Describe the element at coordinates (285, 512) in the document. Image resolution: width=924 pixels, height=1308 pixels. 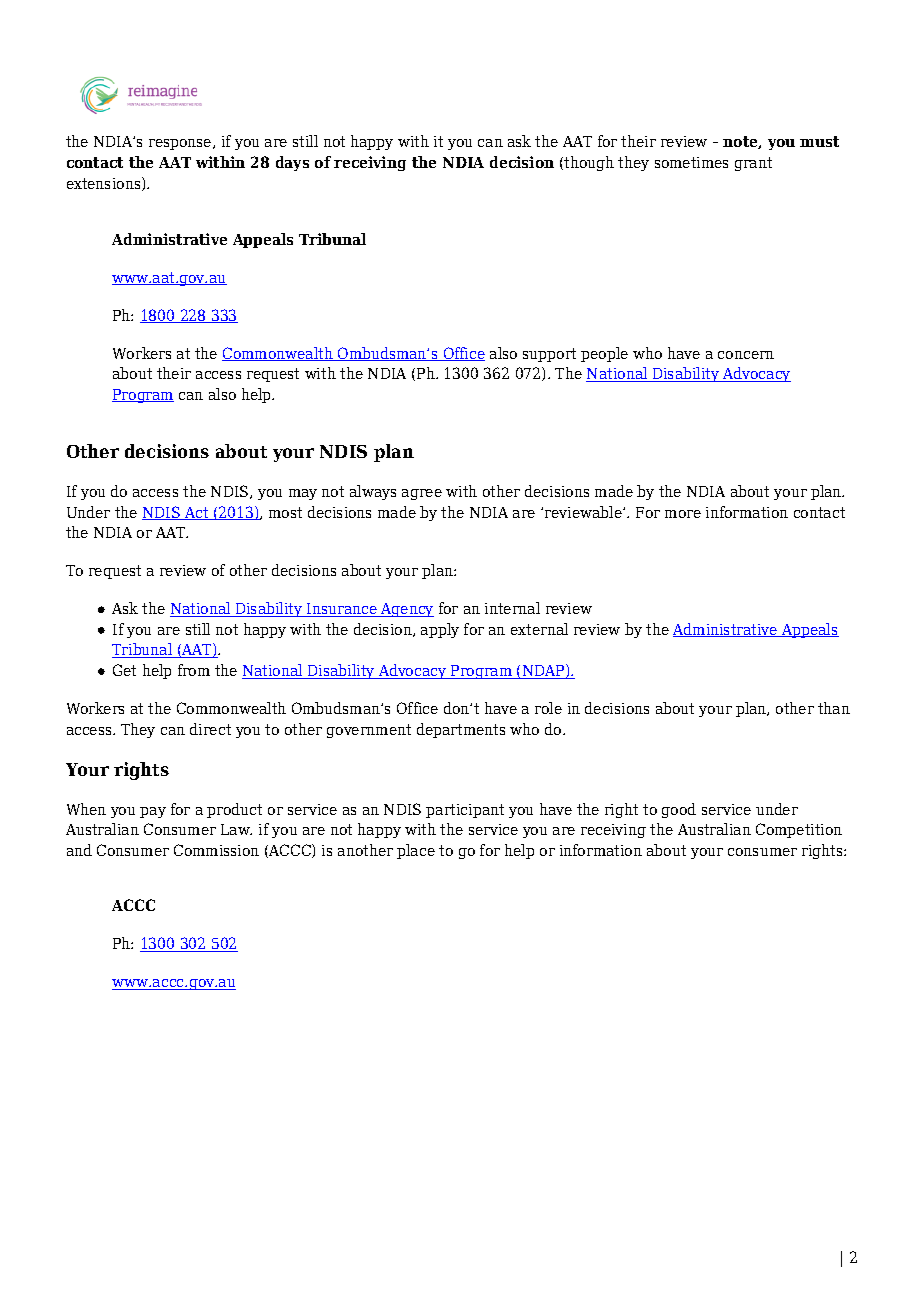
I see `most` at that location.
